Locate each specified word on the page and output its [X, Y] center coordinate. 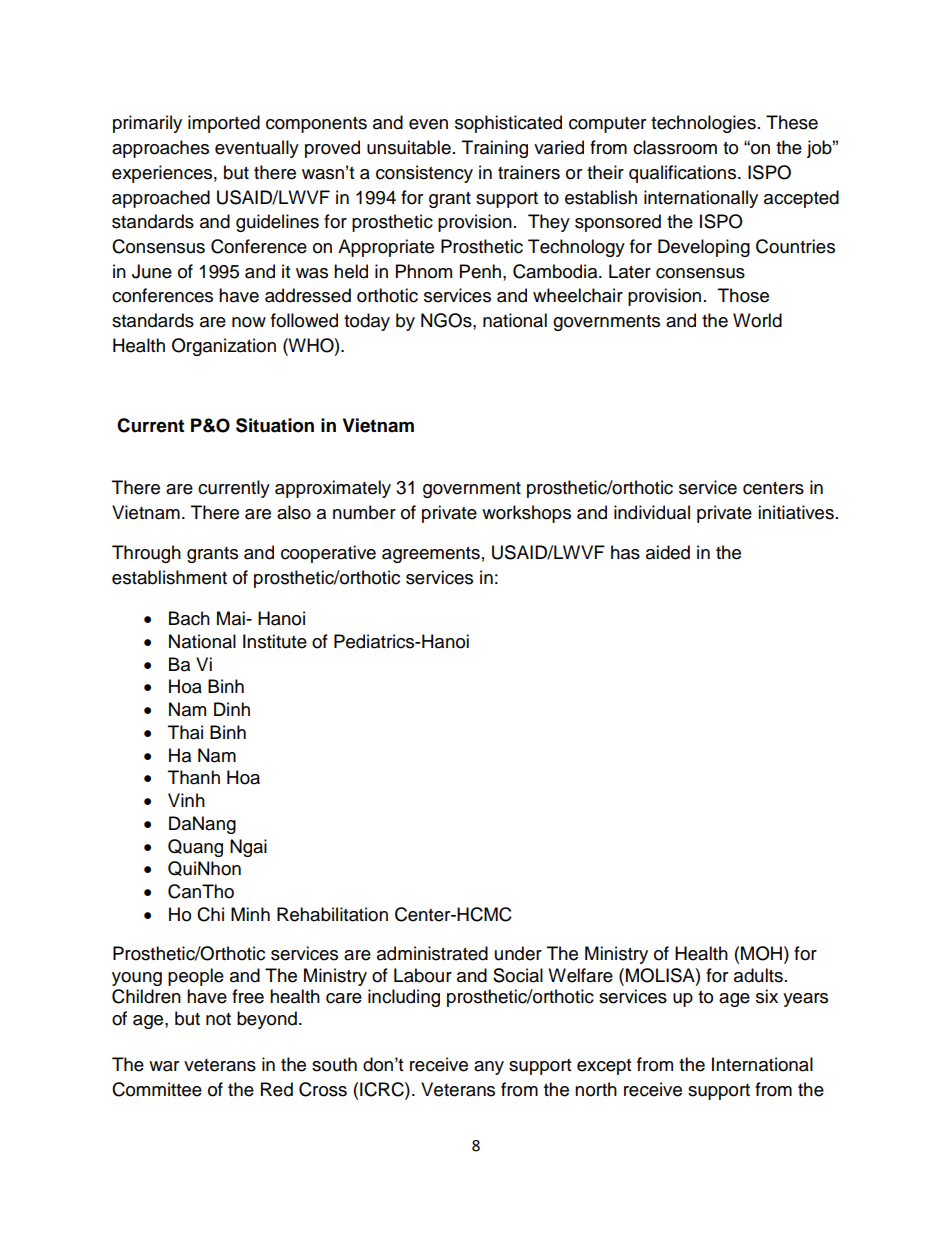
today [367, 322]
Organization [224, 347]
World [757, 320]
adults [758, 975]
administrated [432, 953]
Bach [189, 618]
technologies [703, 124]
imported [224, 124]
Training [495, 149]
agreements [431, 555]
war [164, 1066]
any [489, 1068]
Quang [195, 848]
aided [668, 552]
